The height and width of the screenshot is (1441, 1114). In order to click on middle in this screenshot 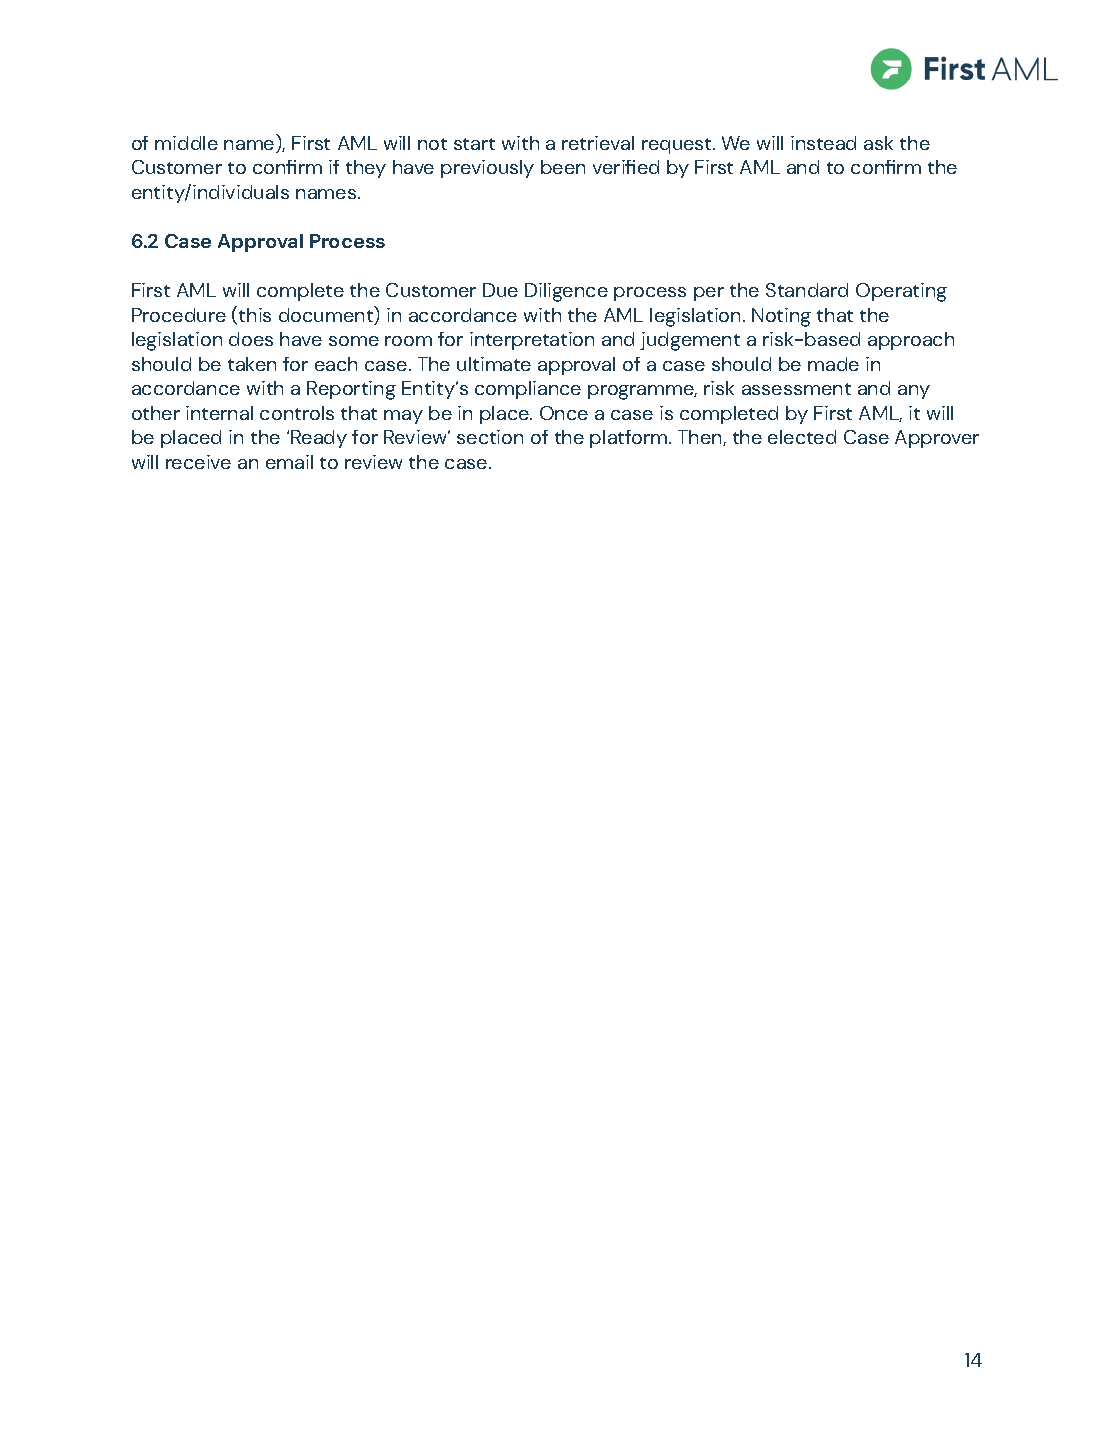, I will do `click(186, 143)`.
